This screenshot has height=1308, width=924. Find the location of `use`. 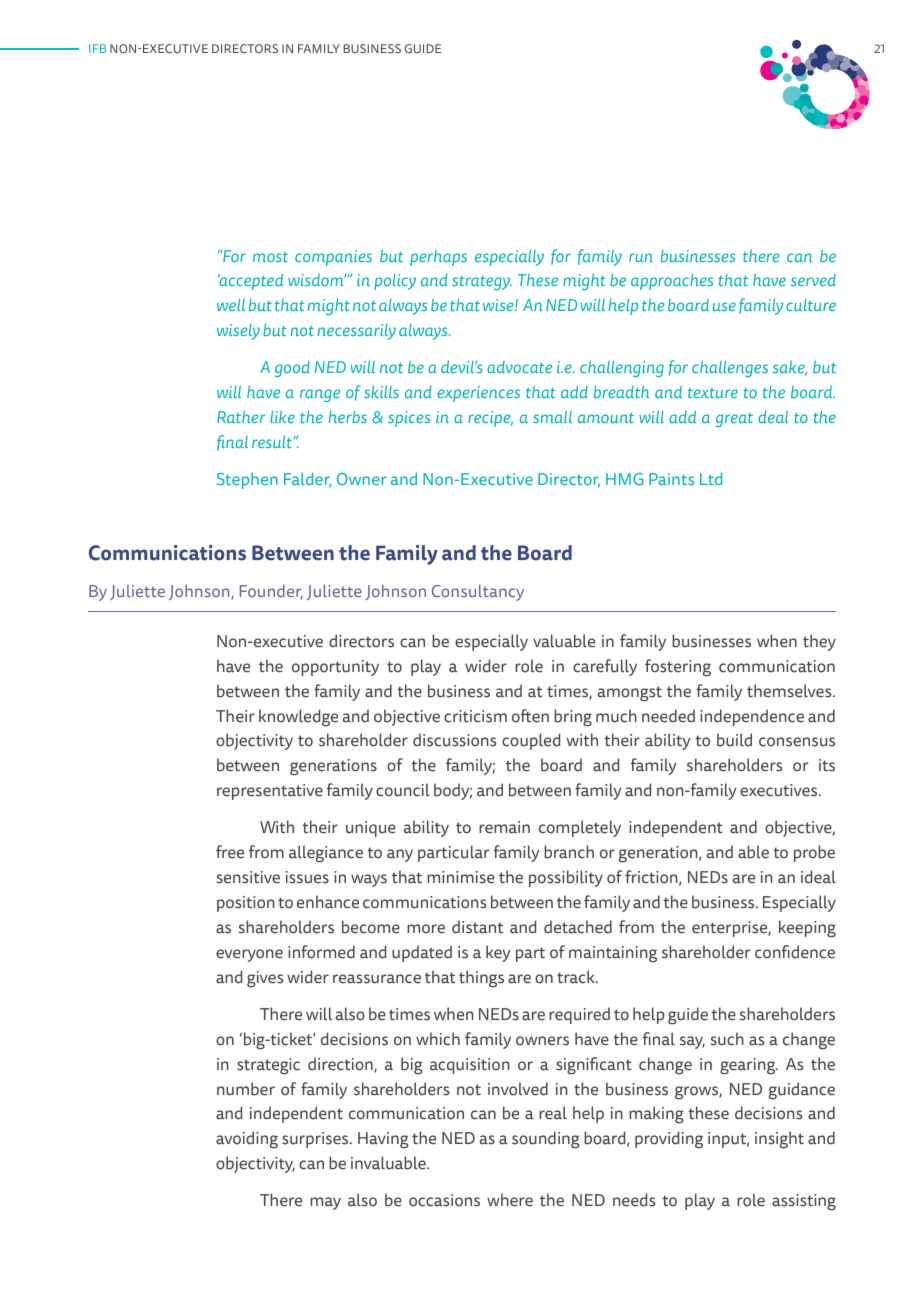

use is located at coordinates (724, 306).
